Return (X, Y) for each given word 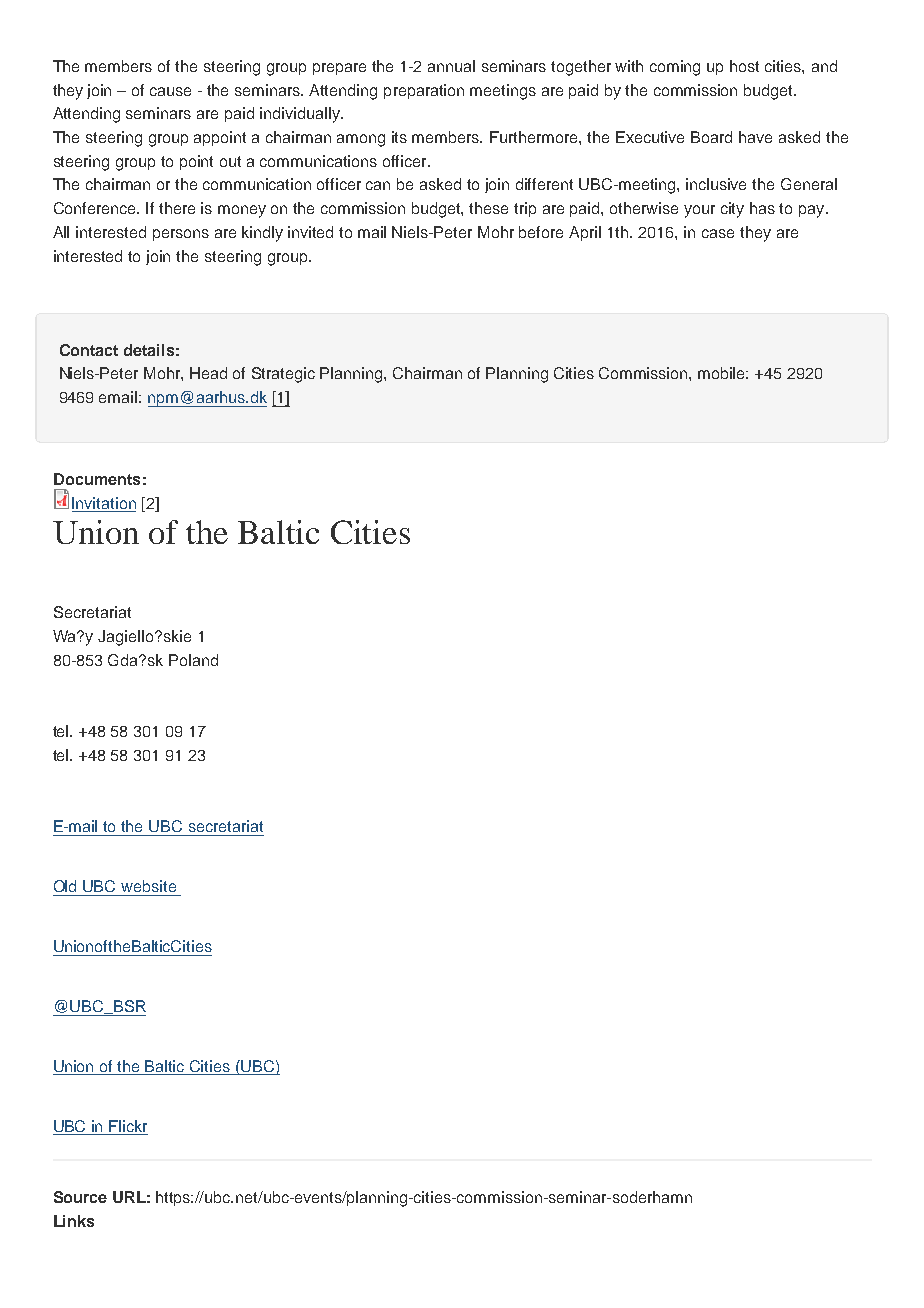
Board (711, 137)
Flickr (128, 1126)
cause (170, 91)
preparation (424, 91)
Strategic (283, 375)
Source (80, 1197)
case (718, 233)
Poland (193, 660)
